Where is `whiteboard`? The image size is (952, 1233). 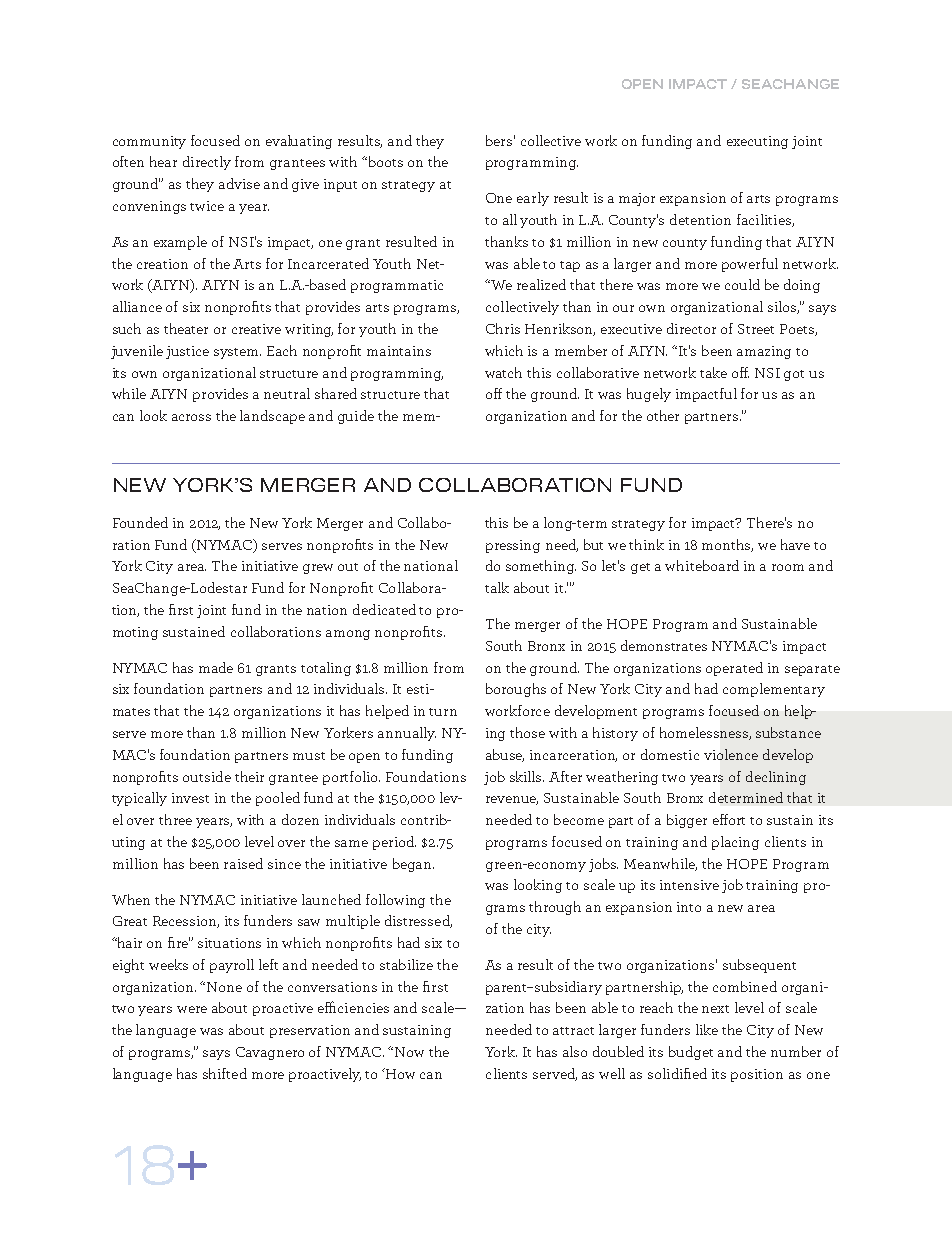 whiteboard is located at coordinates (702, 565).
